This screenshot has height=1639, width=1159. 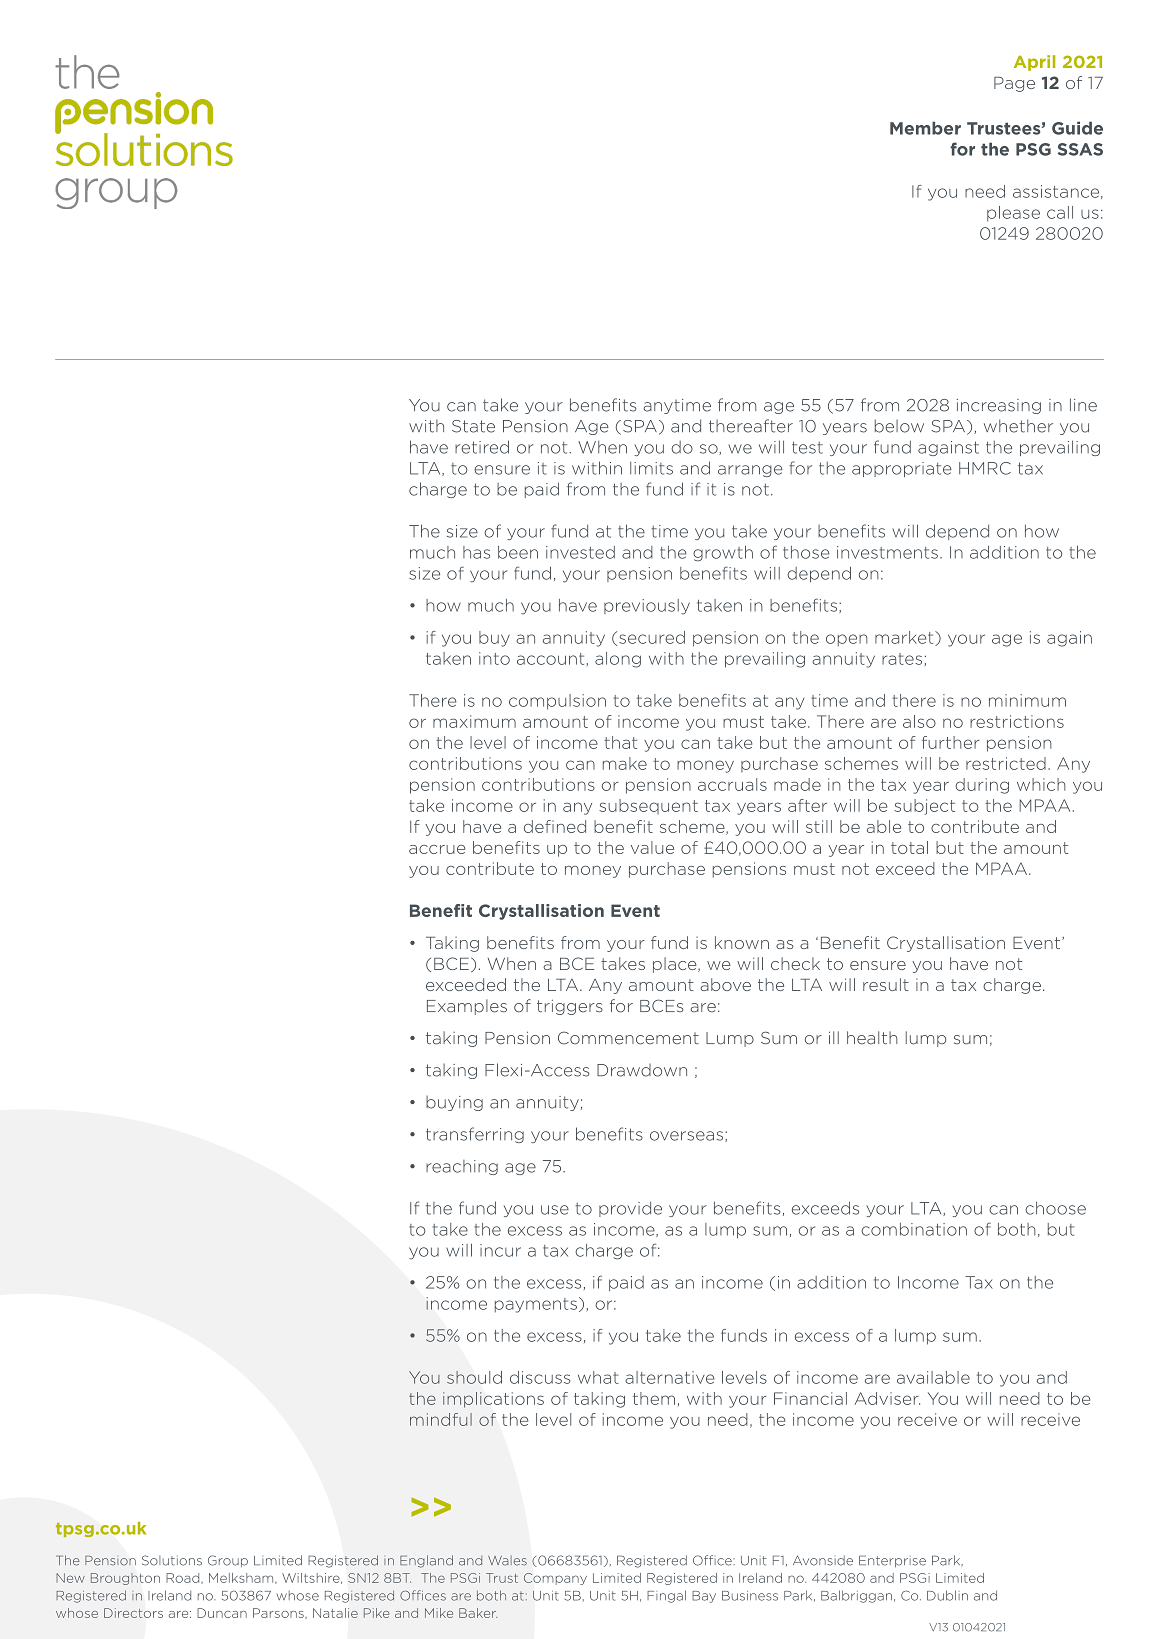 What do you see at coordinates (1014, 84) in the screenshot?
I see `Page` at bounding box center [1014, 84].
